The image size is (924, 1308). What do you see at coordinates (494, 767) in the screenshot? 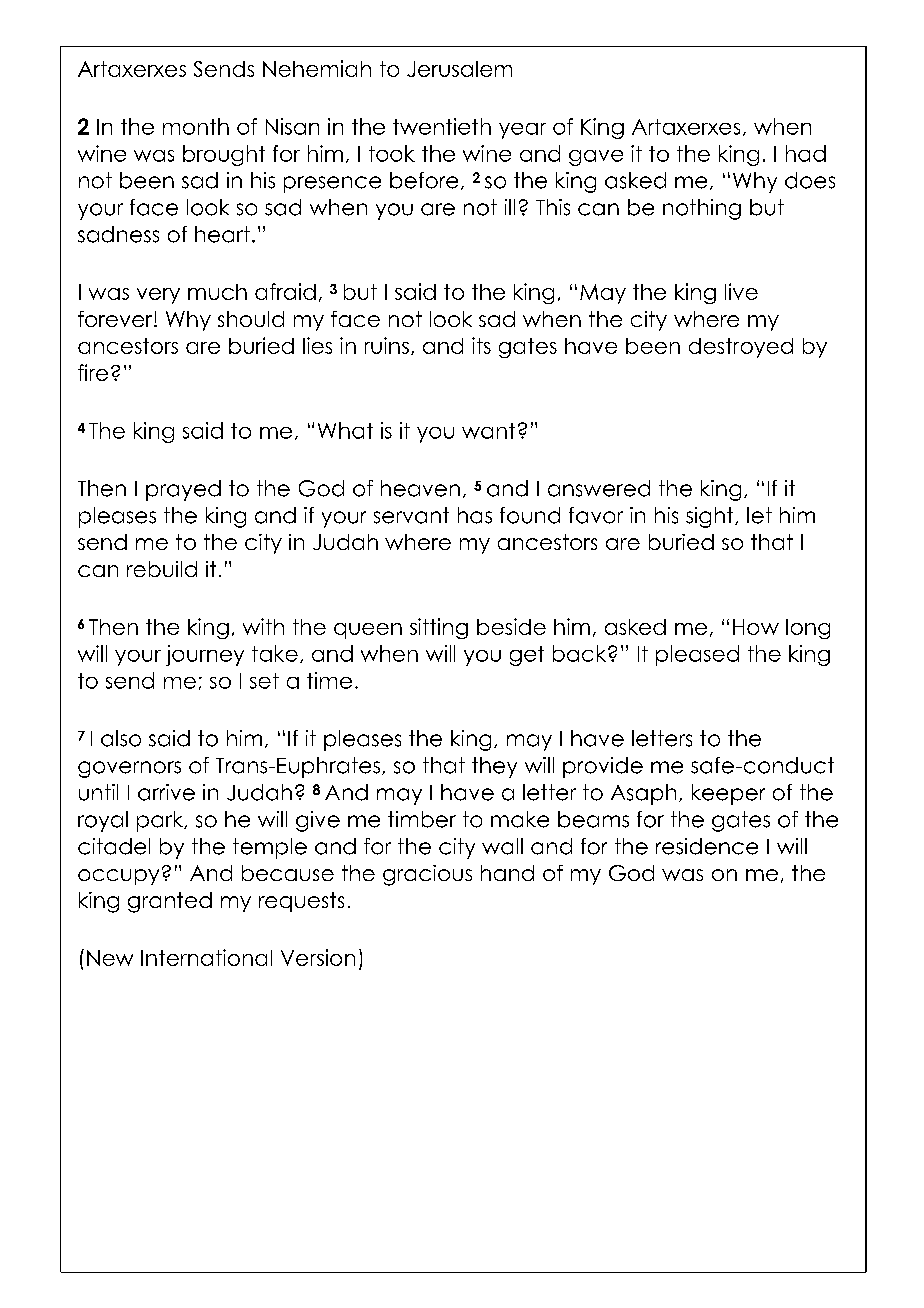
I see `they` at bounding box center [494, 767].
